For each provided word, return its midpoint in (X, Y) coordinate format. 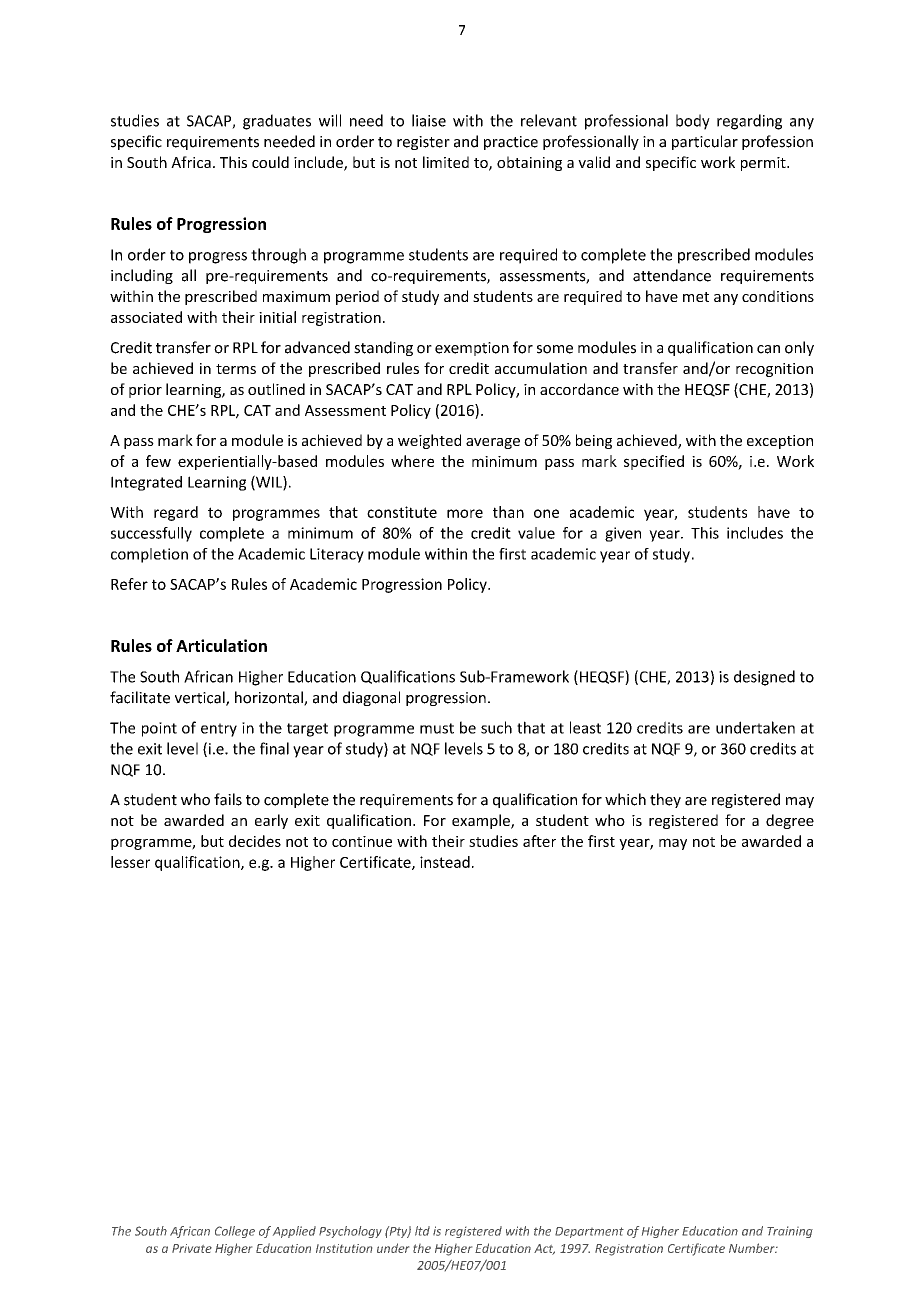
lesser (130, 862)
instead (445, 862)
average (493, 443)
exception (780, 442)
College (235, 1232)
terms (236, 369)
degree (790, 821)
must (437, 728)
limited (446, 162)
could (270, 162)
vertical (201, 698)
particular (705, 142)
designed (764, 678)
